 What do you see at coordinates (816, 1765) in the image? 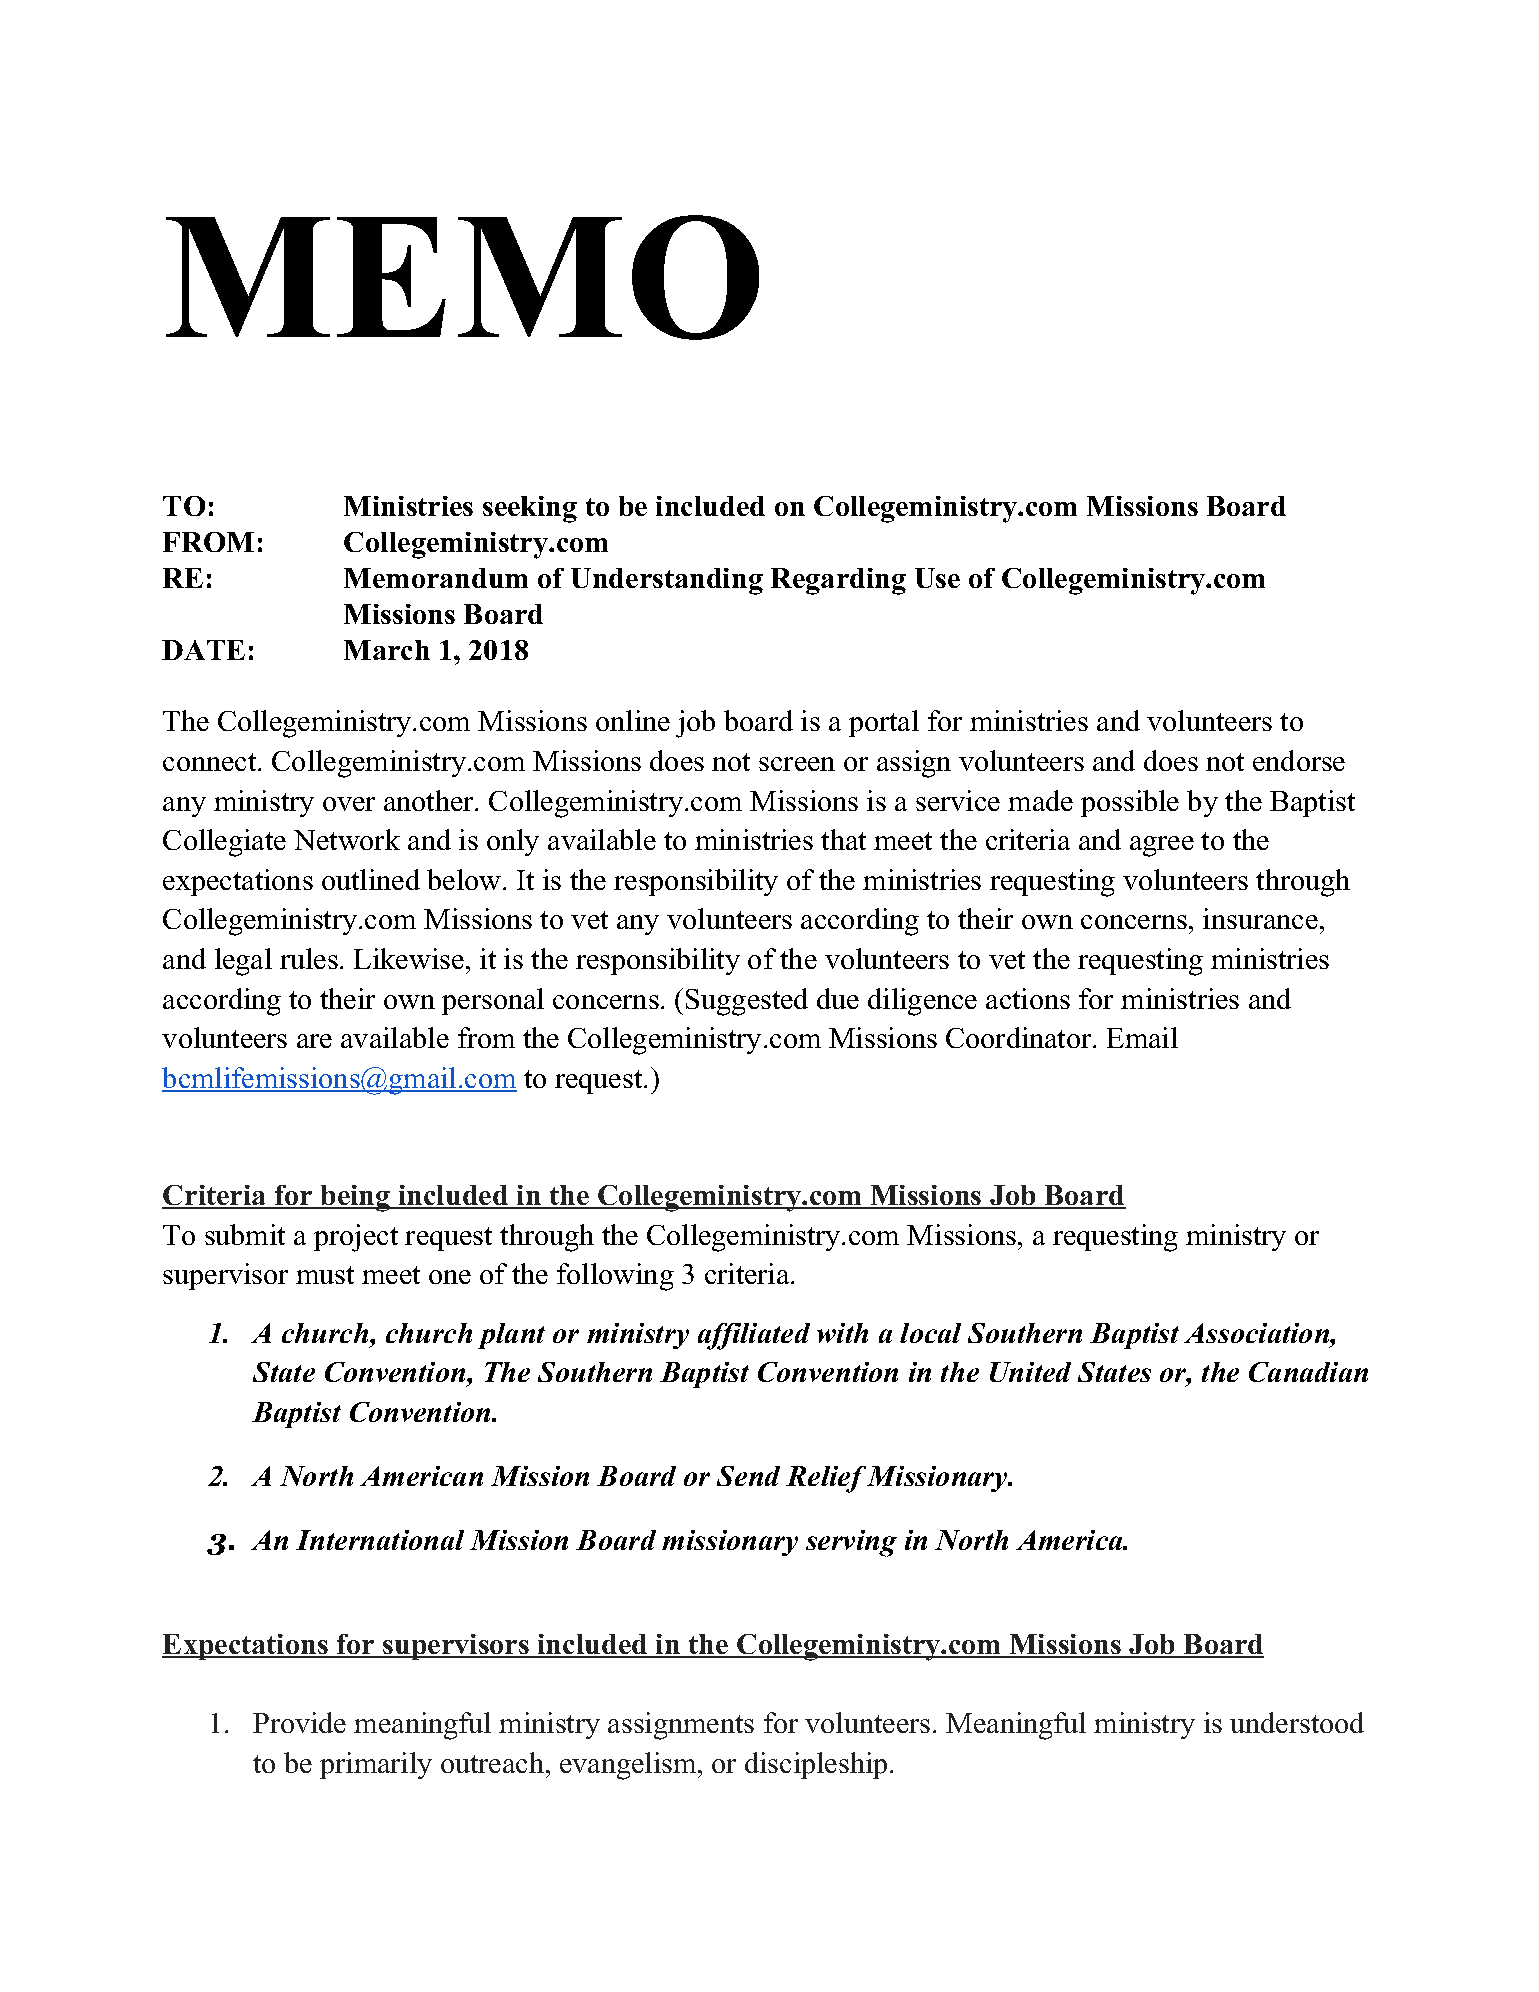
I see `discipleship` at bounding box center [816, 1765].
